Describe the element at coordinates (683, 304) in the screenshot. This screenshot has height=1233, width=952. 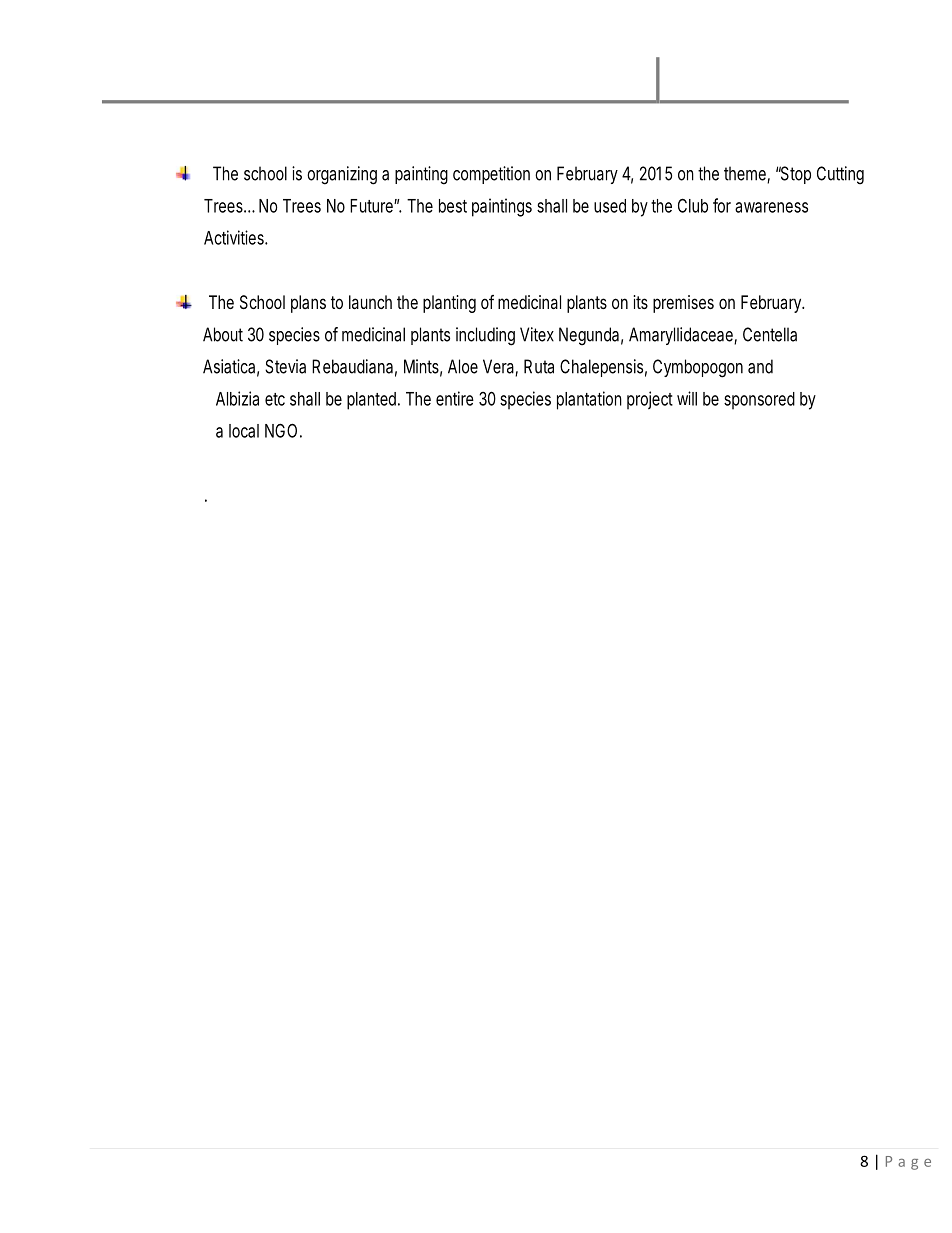
I see `premises` at that location.
